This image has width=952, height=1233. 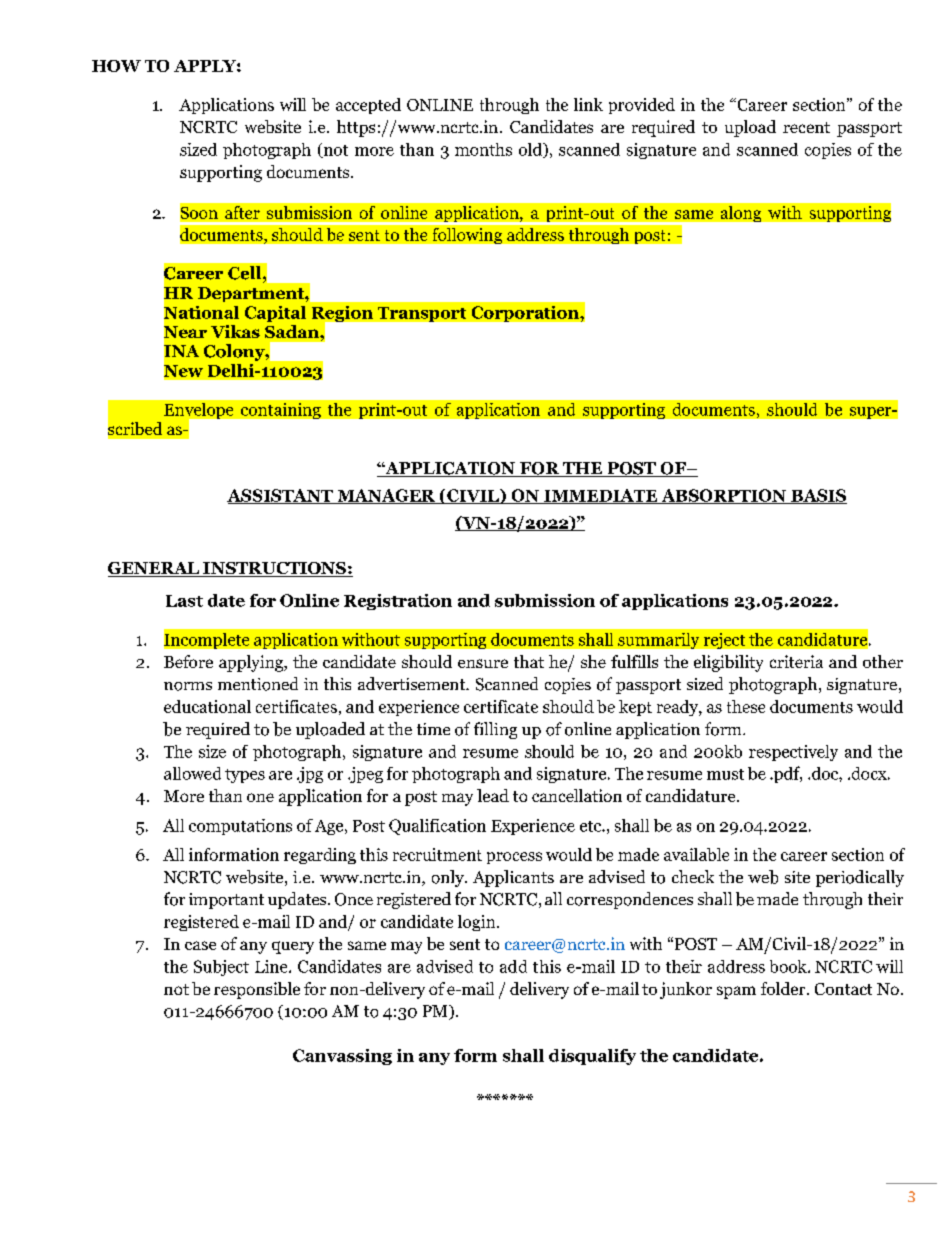 I want to click on educational, so click(x=207, y=706).
